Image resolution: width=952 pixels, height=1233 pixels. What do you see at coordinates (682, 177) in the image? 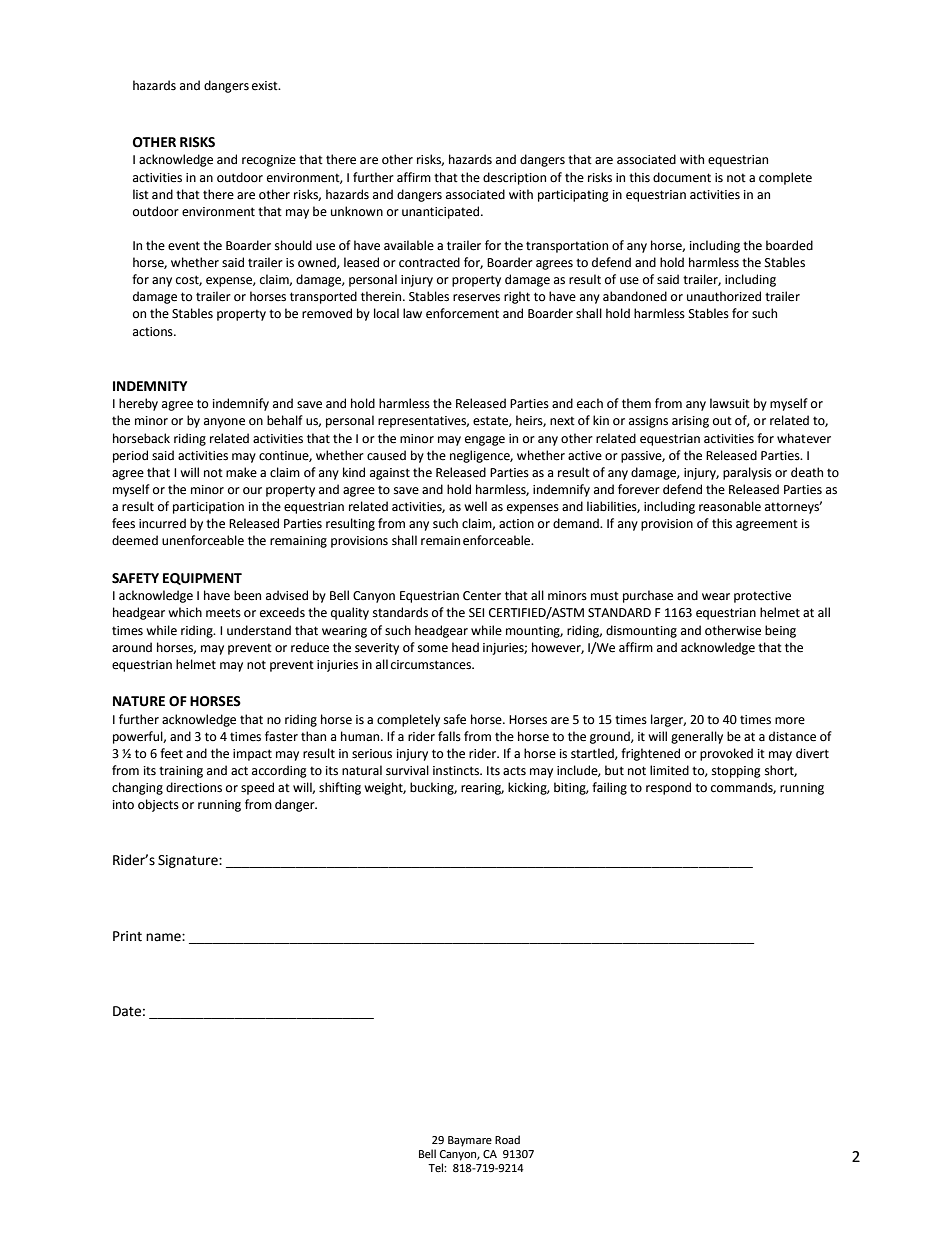
I see `document` at bounding box center [682, 177].
